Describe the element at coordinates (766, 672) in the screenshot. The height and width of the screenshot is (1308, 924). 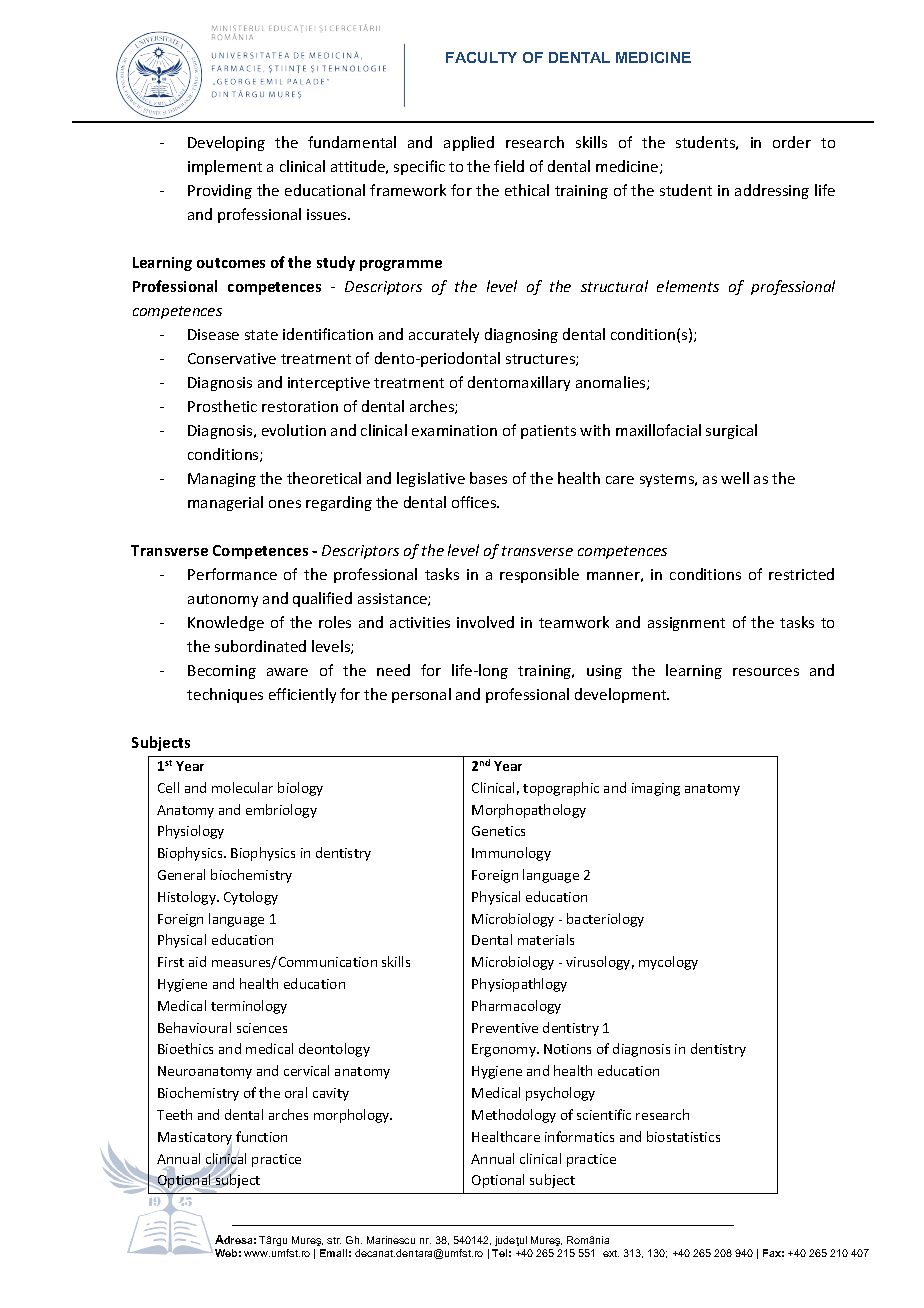
I see `resources` at that location.
